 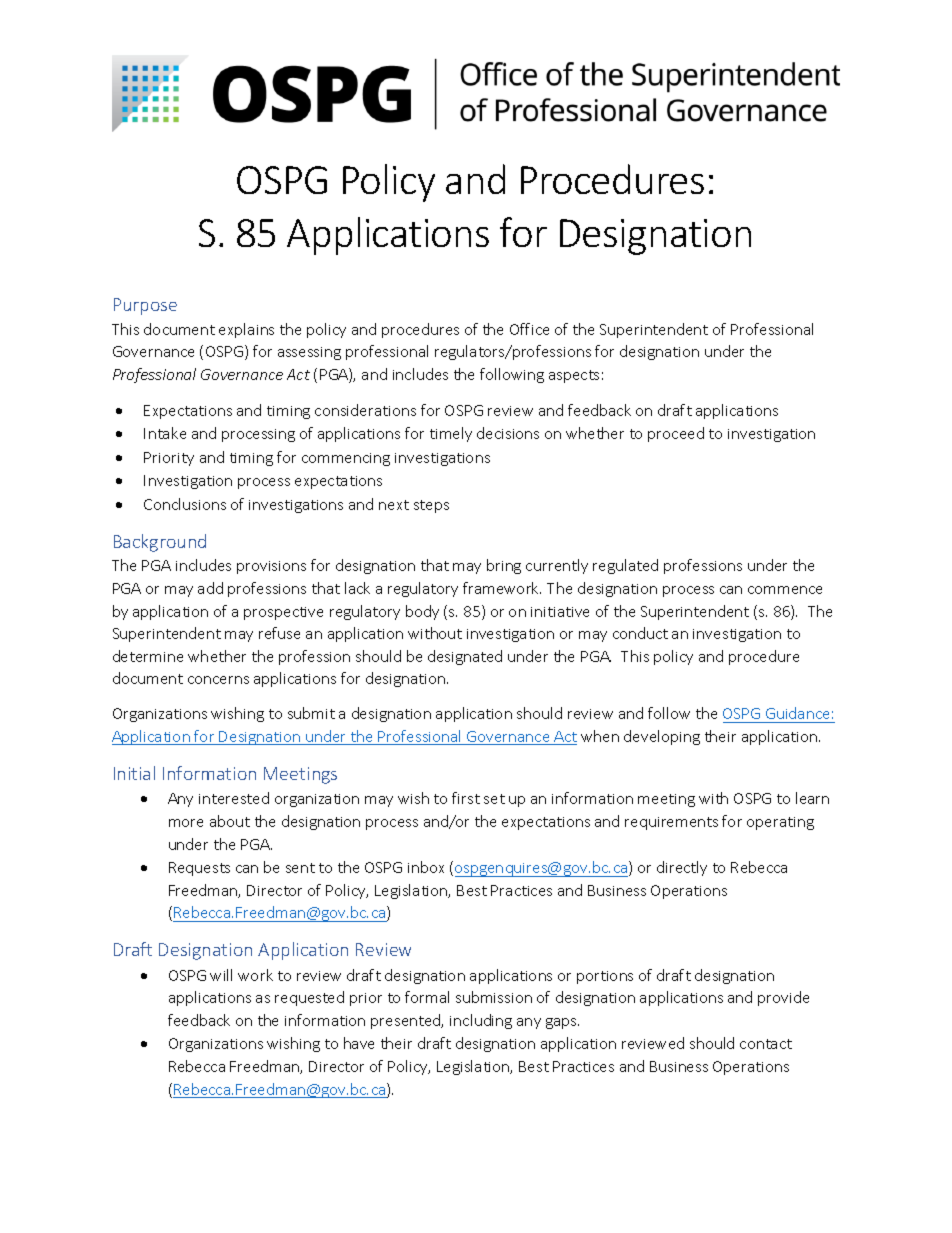 What do you see at coordinates (431, 506) in the screenshot?
I see `steps` at bounding box center [431, 506].
